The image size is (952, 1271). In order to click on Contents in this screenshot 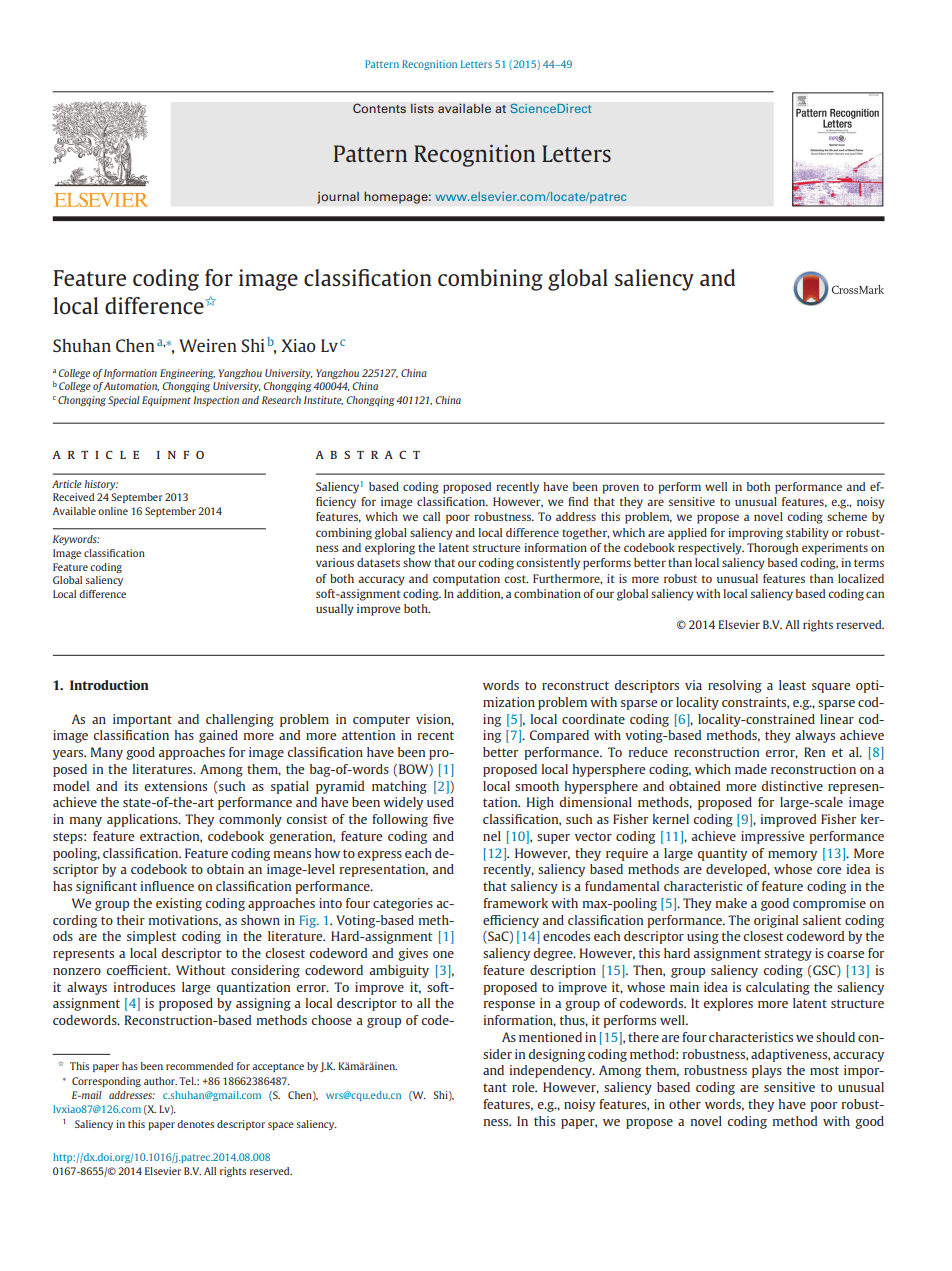, I will do `click(379, 108)`.
